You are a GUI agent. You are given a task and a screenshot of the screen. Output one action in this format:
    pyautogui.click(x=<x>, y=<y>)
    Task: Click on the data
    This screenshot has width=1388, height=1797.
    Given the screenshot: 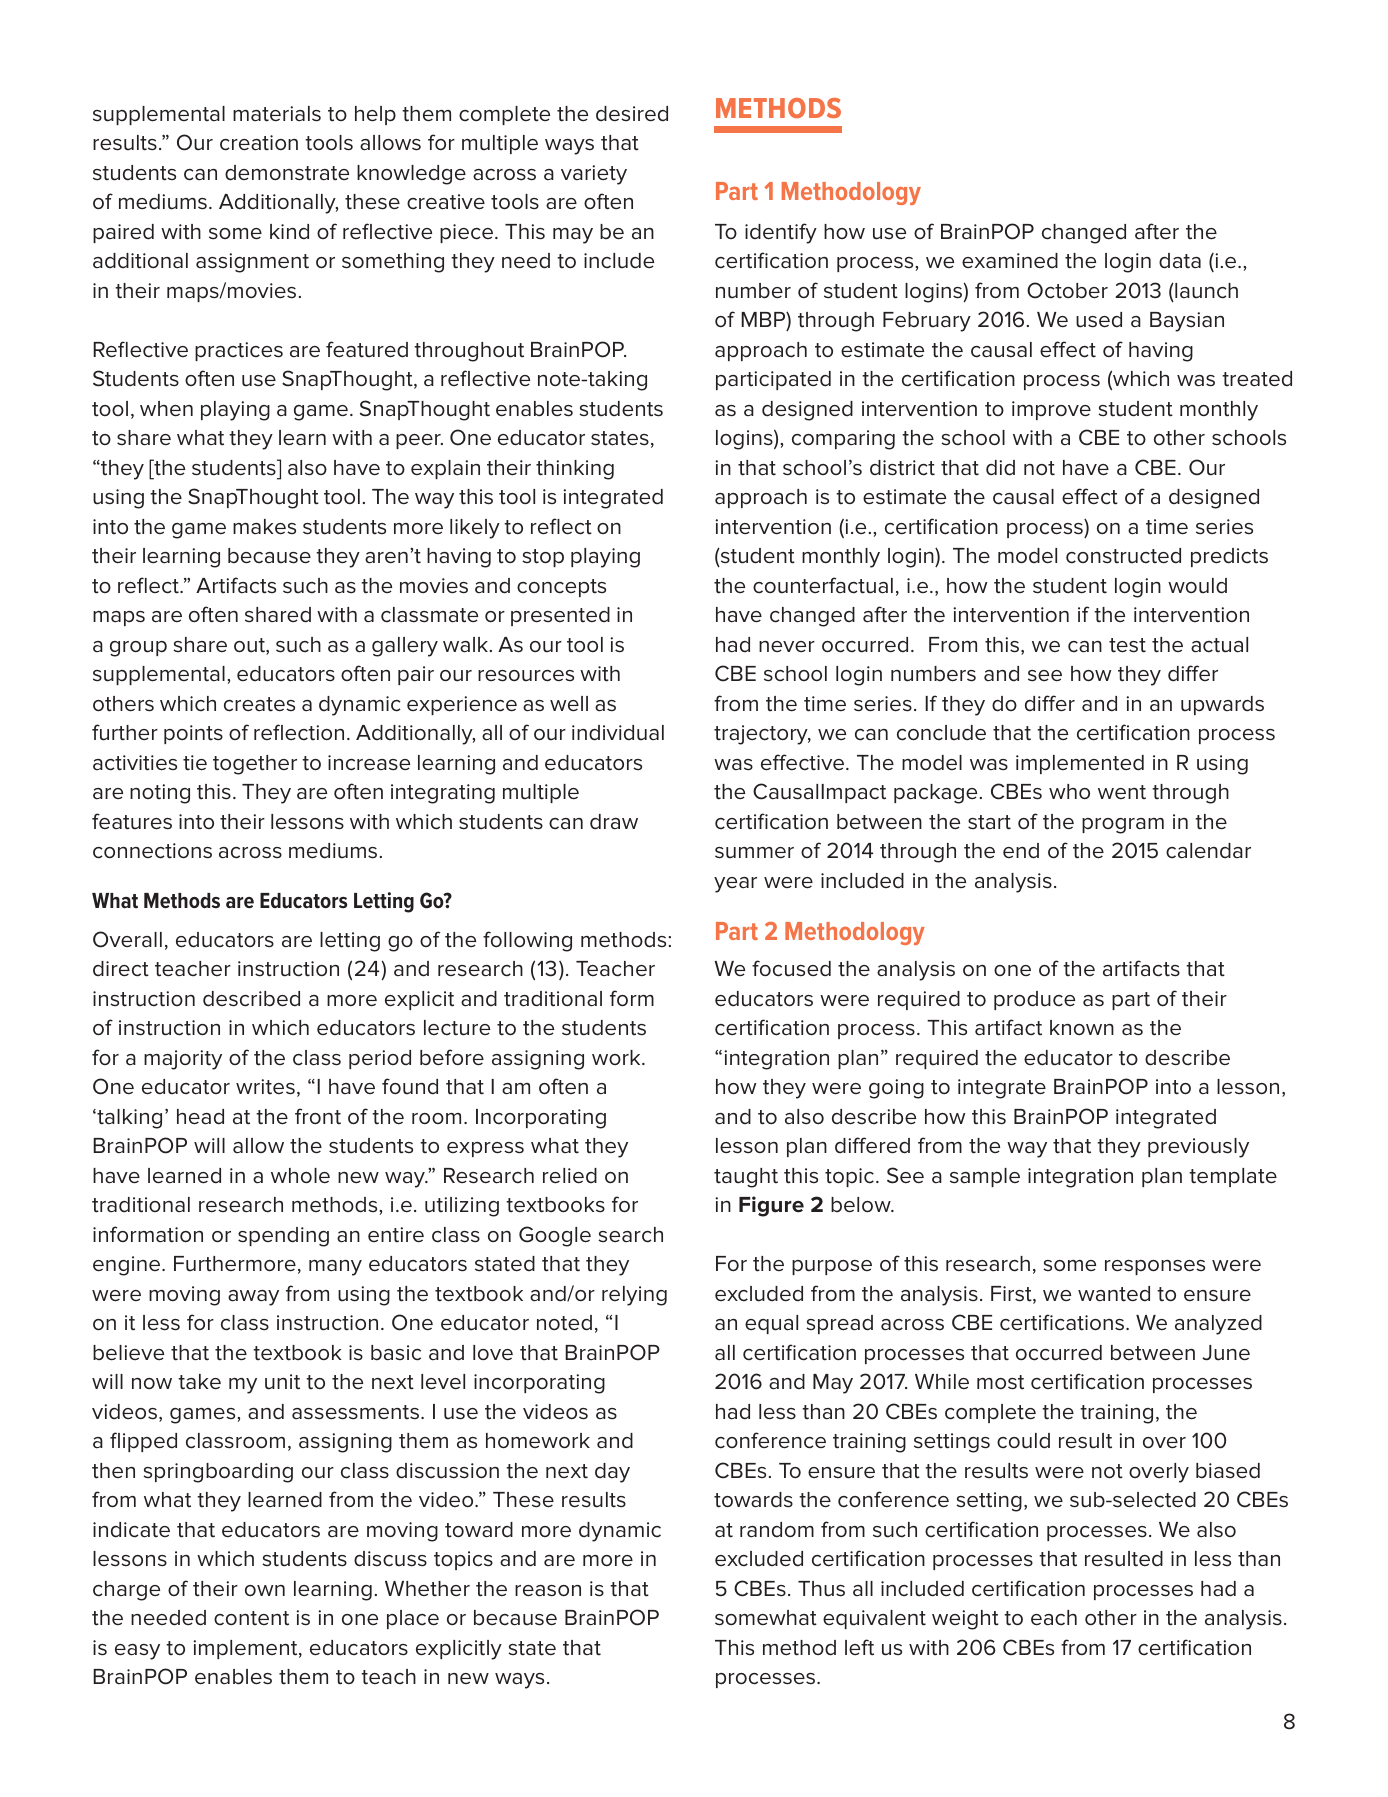 What is the action you would take?
    pyautogui.click(x=1180, y=261)
